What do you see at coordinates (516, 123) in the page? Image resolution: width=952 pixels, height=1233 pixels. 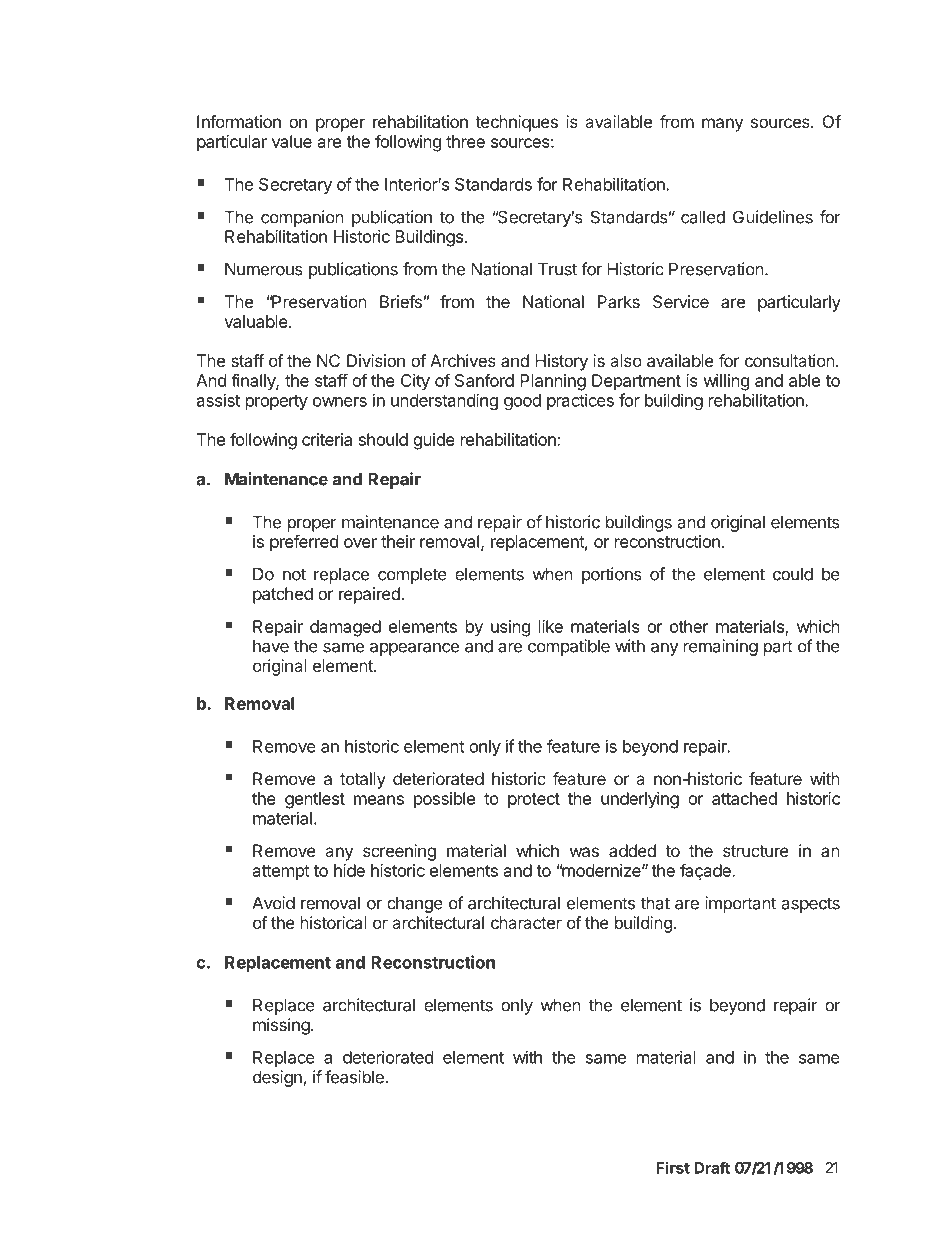 I see `techniques` at bounding box center [516, 123].
